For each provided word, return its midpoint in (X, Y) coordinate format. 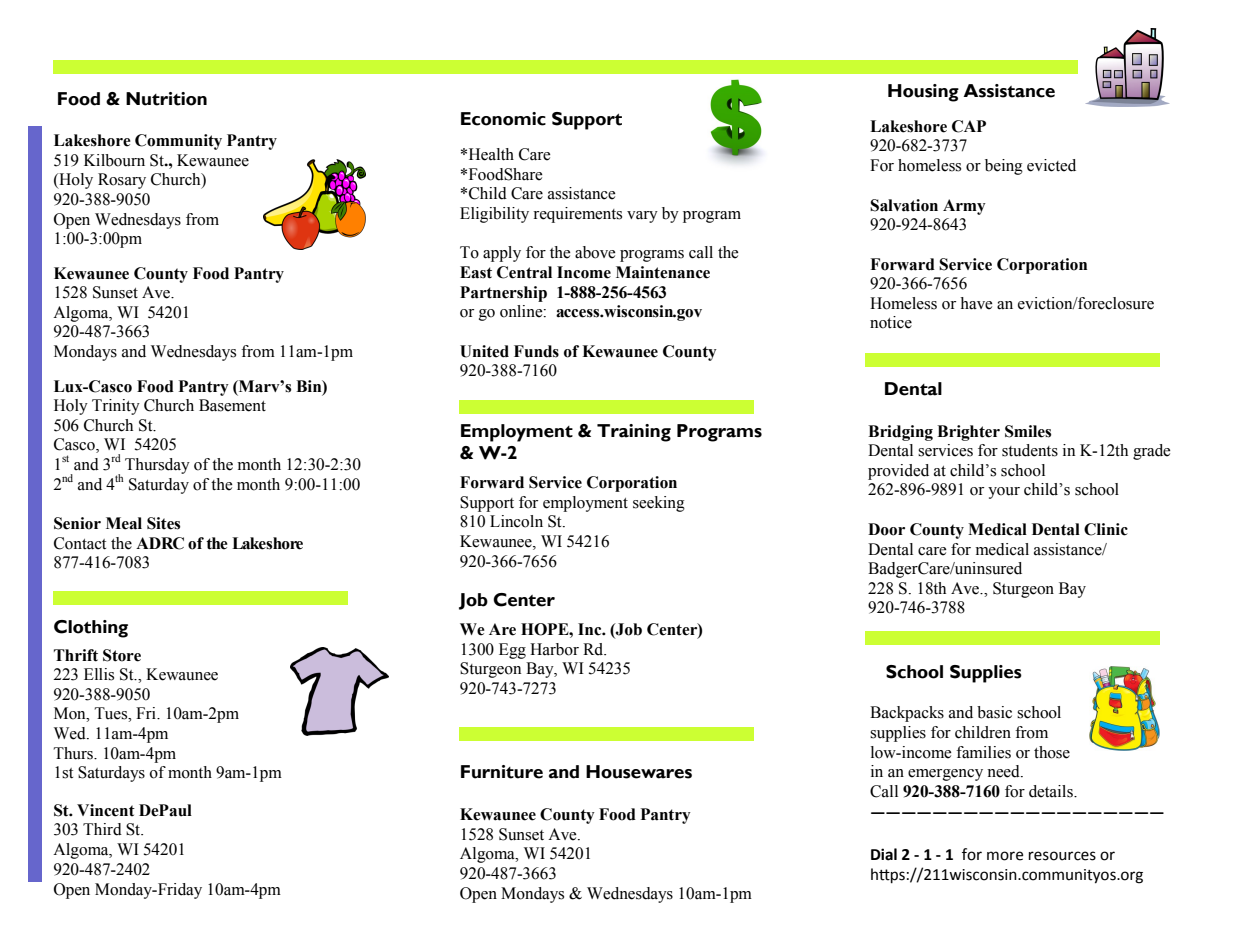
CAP (969, 126)
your (1004, 493)
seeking (659, 504)
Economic (503, 119)
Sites (163, 523)
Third (102, 829)
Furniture (502, 772)
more (1005, 856)
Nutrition (166, 99)
